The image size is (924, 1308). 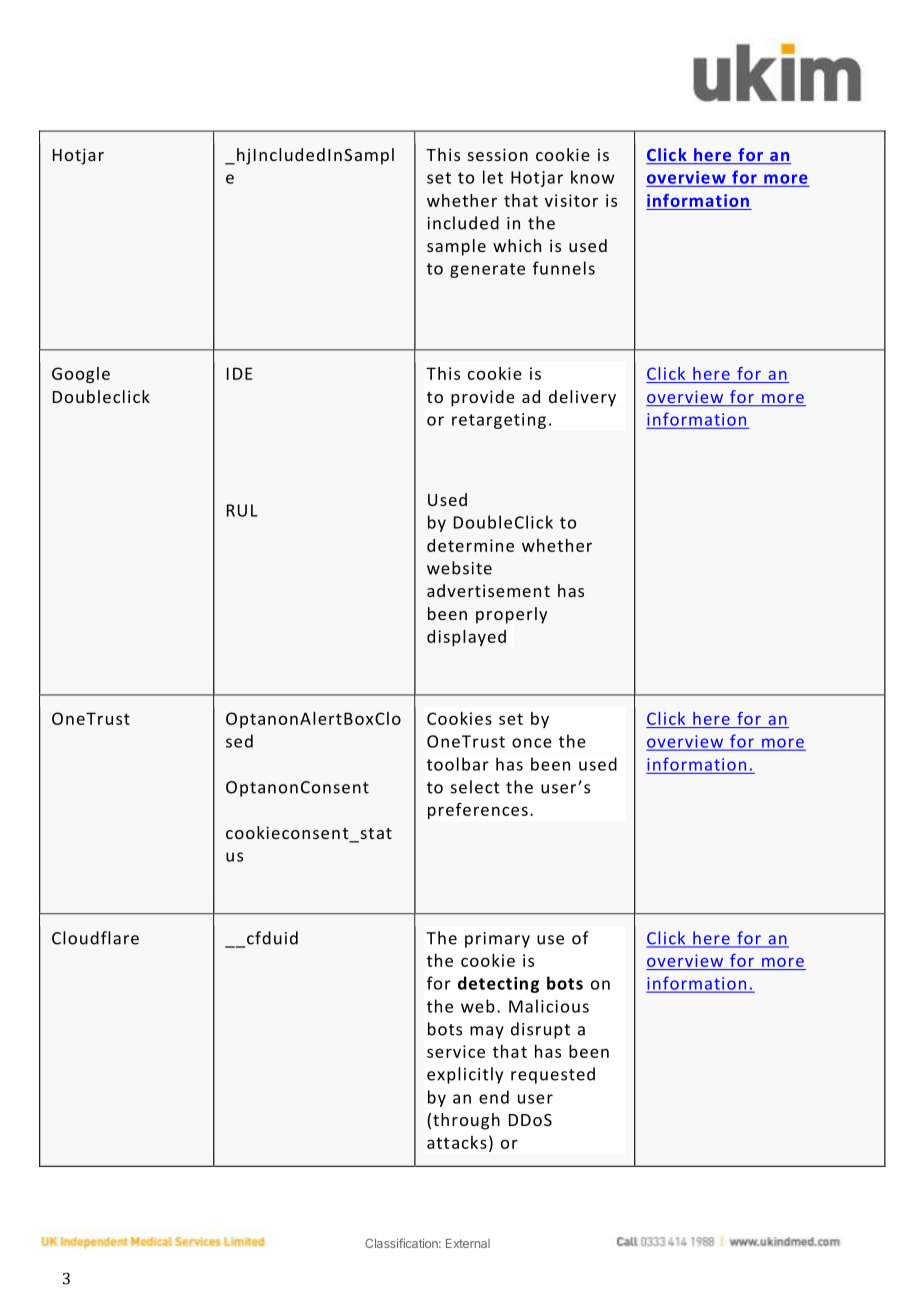 I want to click on sample, so click(x=456, y=247).
